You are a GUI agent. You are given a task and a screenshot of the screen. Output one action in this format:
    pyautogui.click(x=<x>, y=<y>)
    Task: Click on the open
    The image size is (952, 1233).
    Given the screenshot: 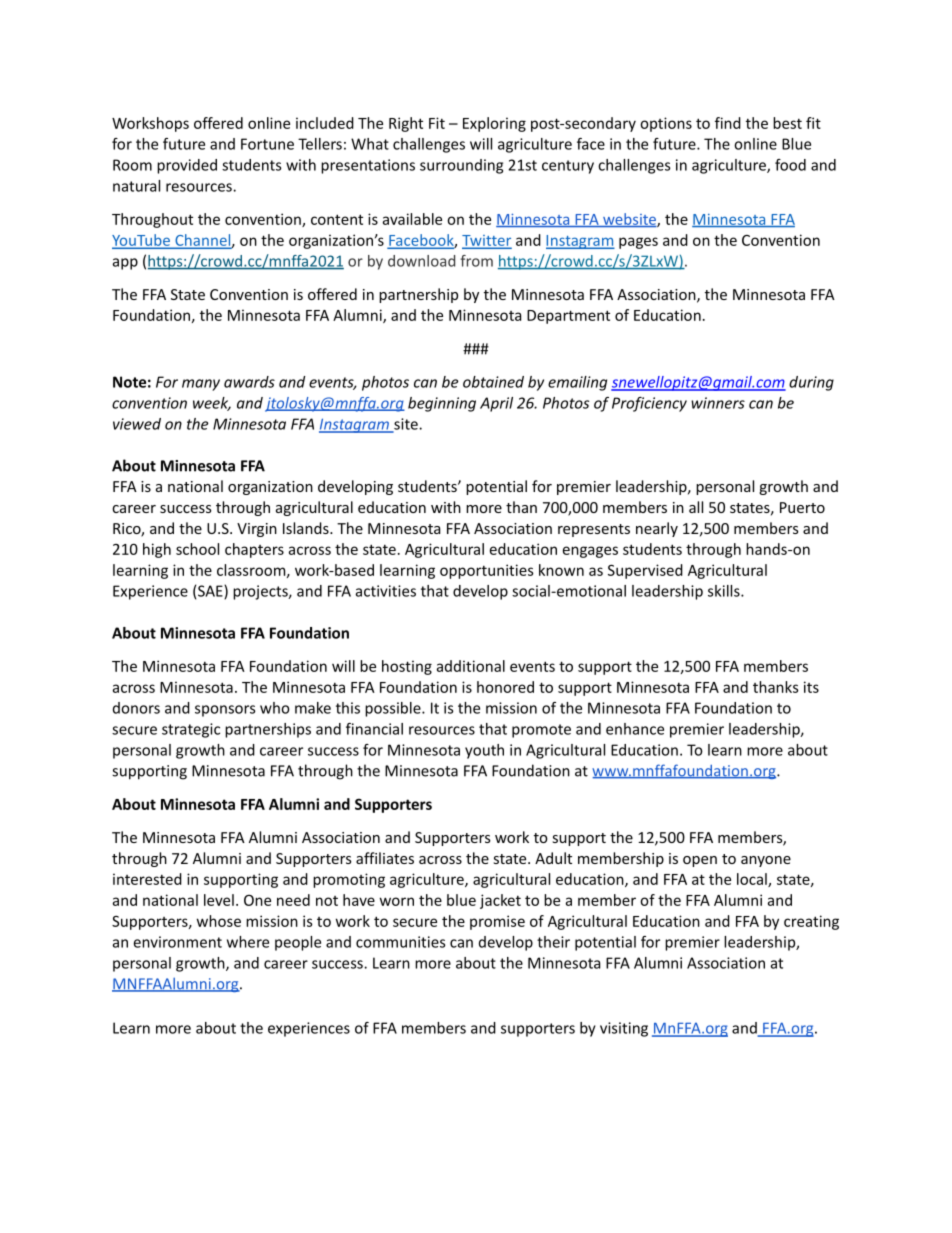 What is the action you would take?
    pyautogui.click(x=700, y=861)
